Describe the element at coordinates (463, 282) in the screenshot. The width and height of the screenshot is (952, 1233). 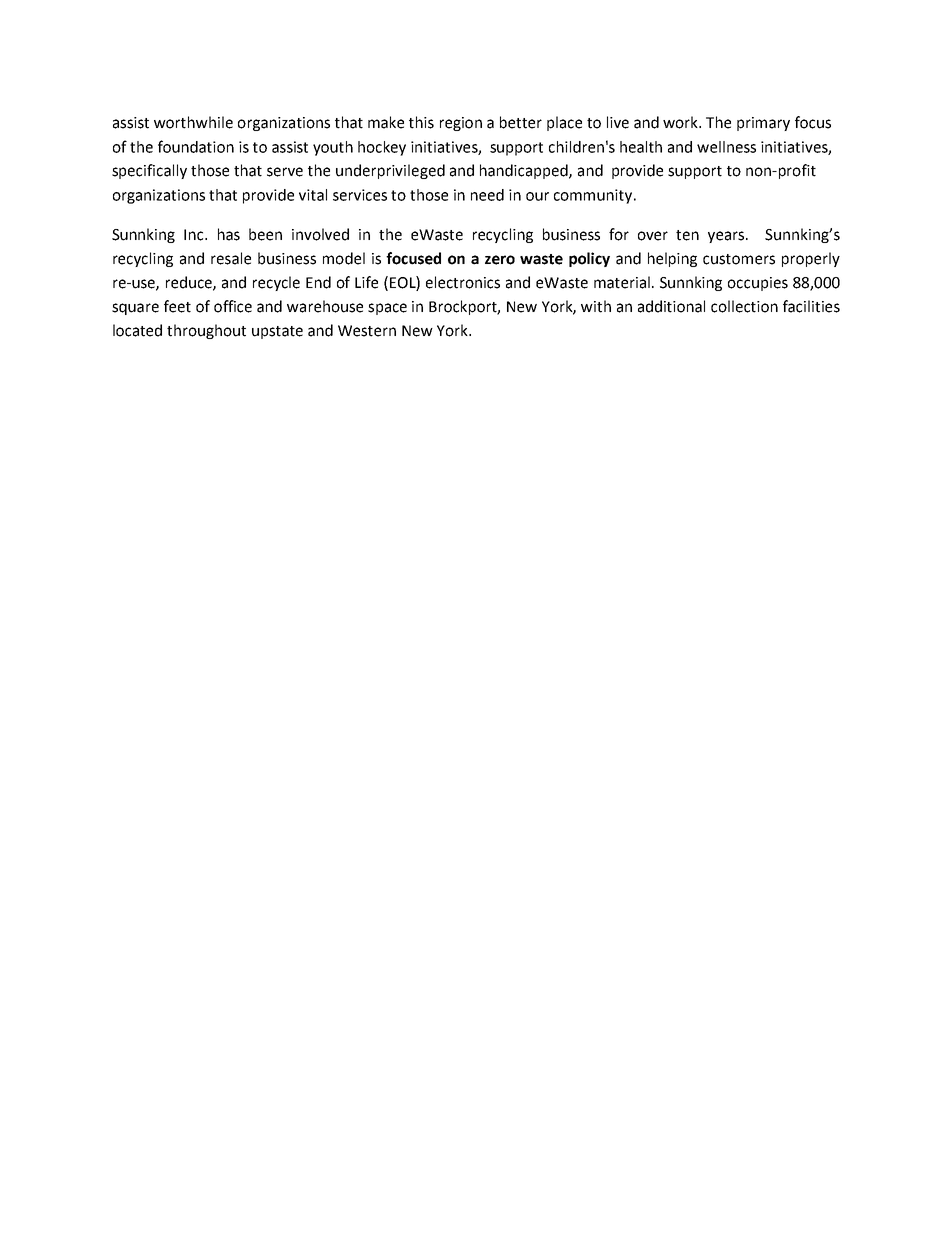
I see `electronics` at that location.
